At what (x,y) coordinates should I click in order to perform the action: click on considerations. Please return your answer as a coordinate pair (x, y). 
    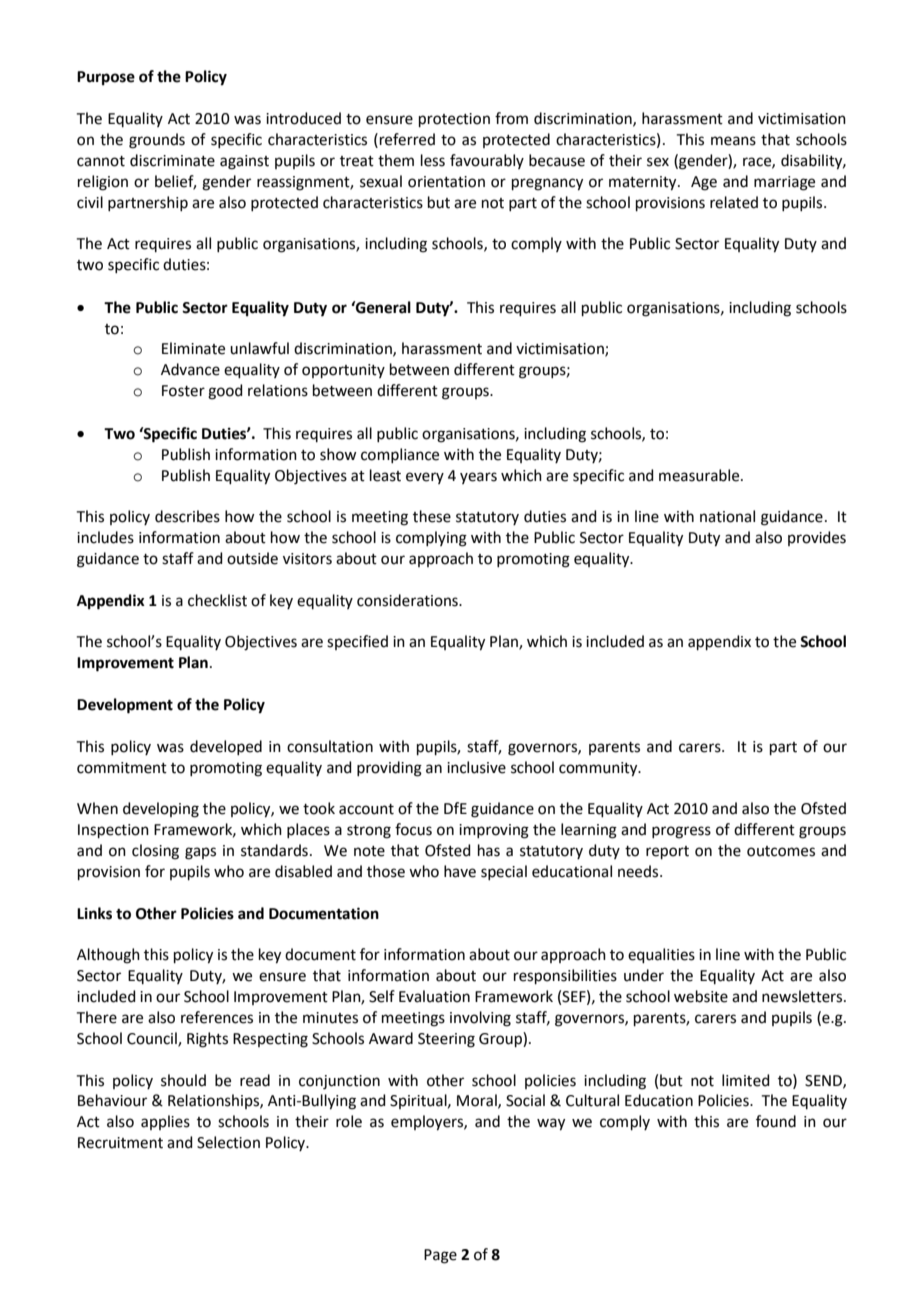
    Looking at the image, I should click on (408, 600).
